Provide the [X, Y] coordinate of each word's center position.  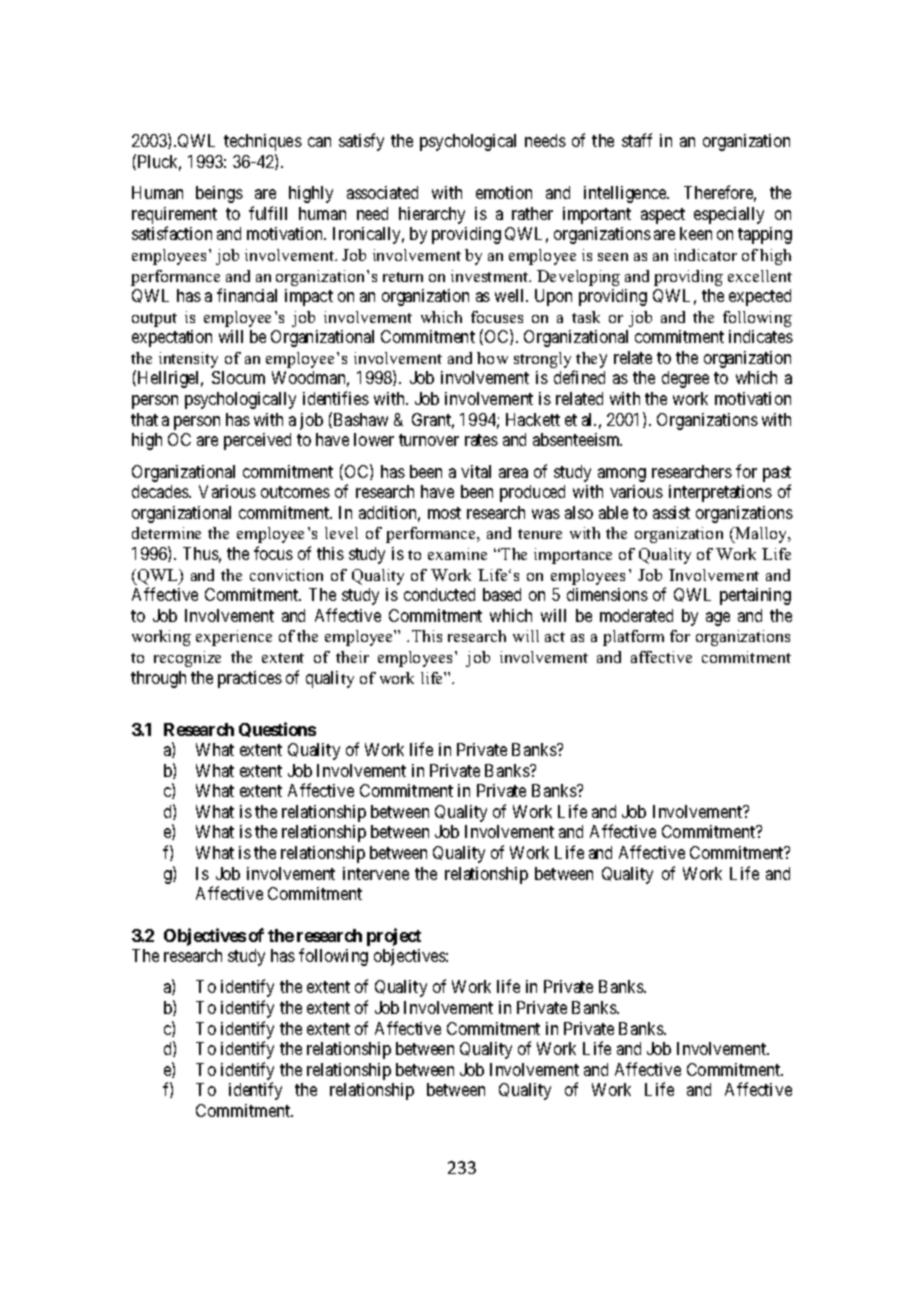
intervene [376, 873]
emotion [504, 192]
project [394, 937]
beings [219, 194]
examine [457, 554]
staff [637, 140]
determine [166, 533]
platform [633, 638]
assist [671, 512]
